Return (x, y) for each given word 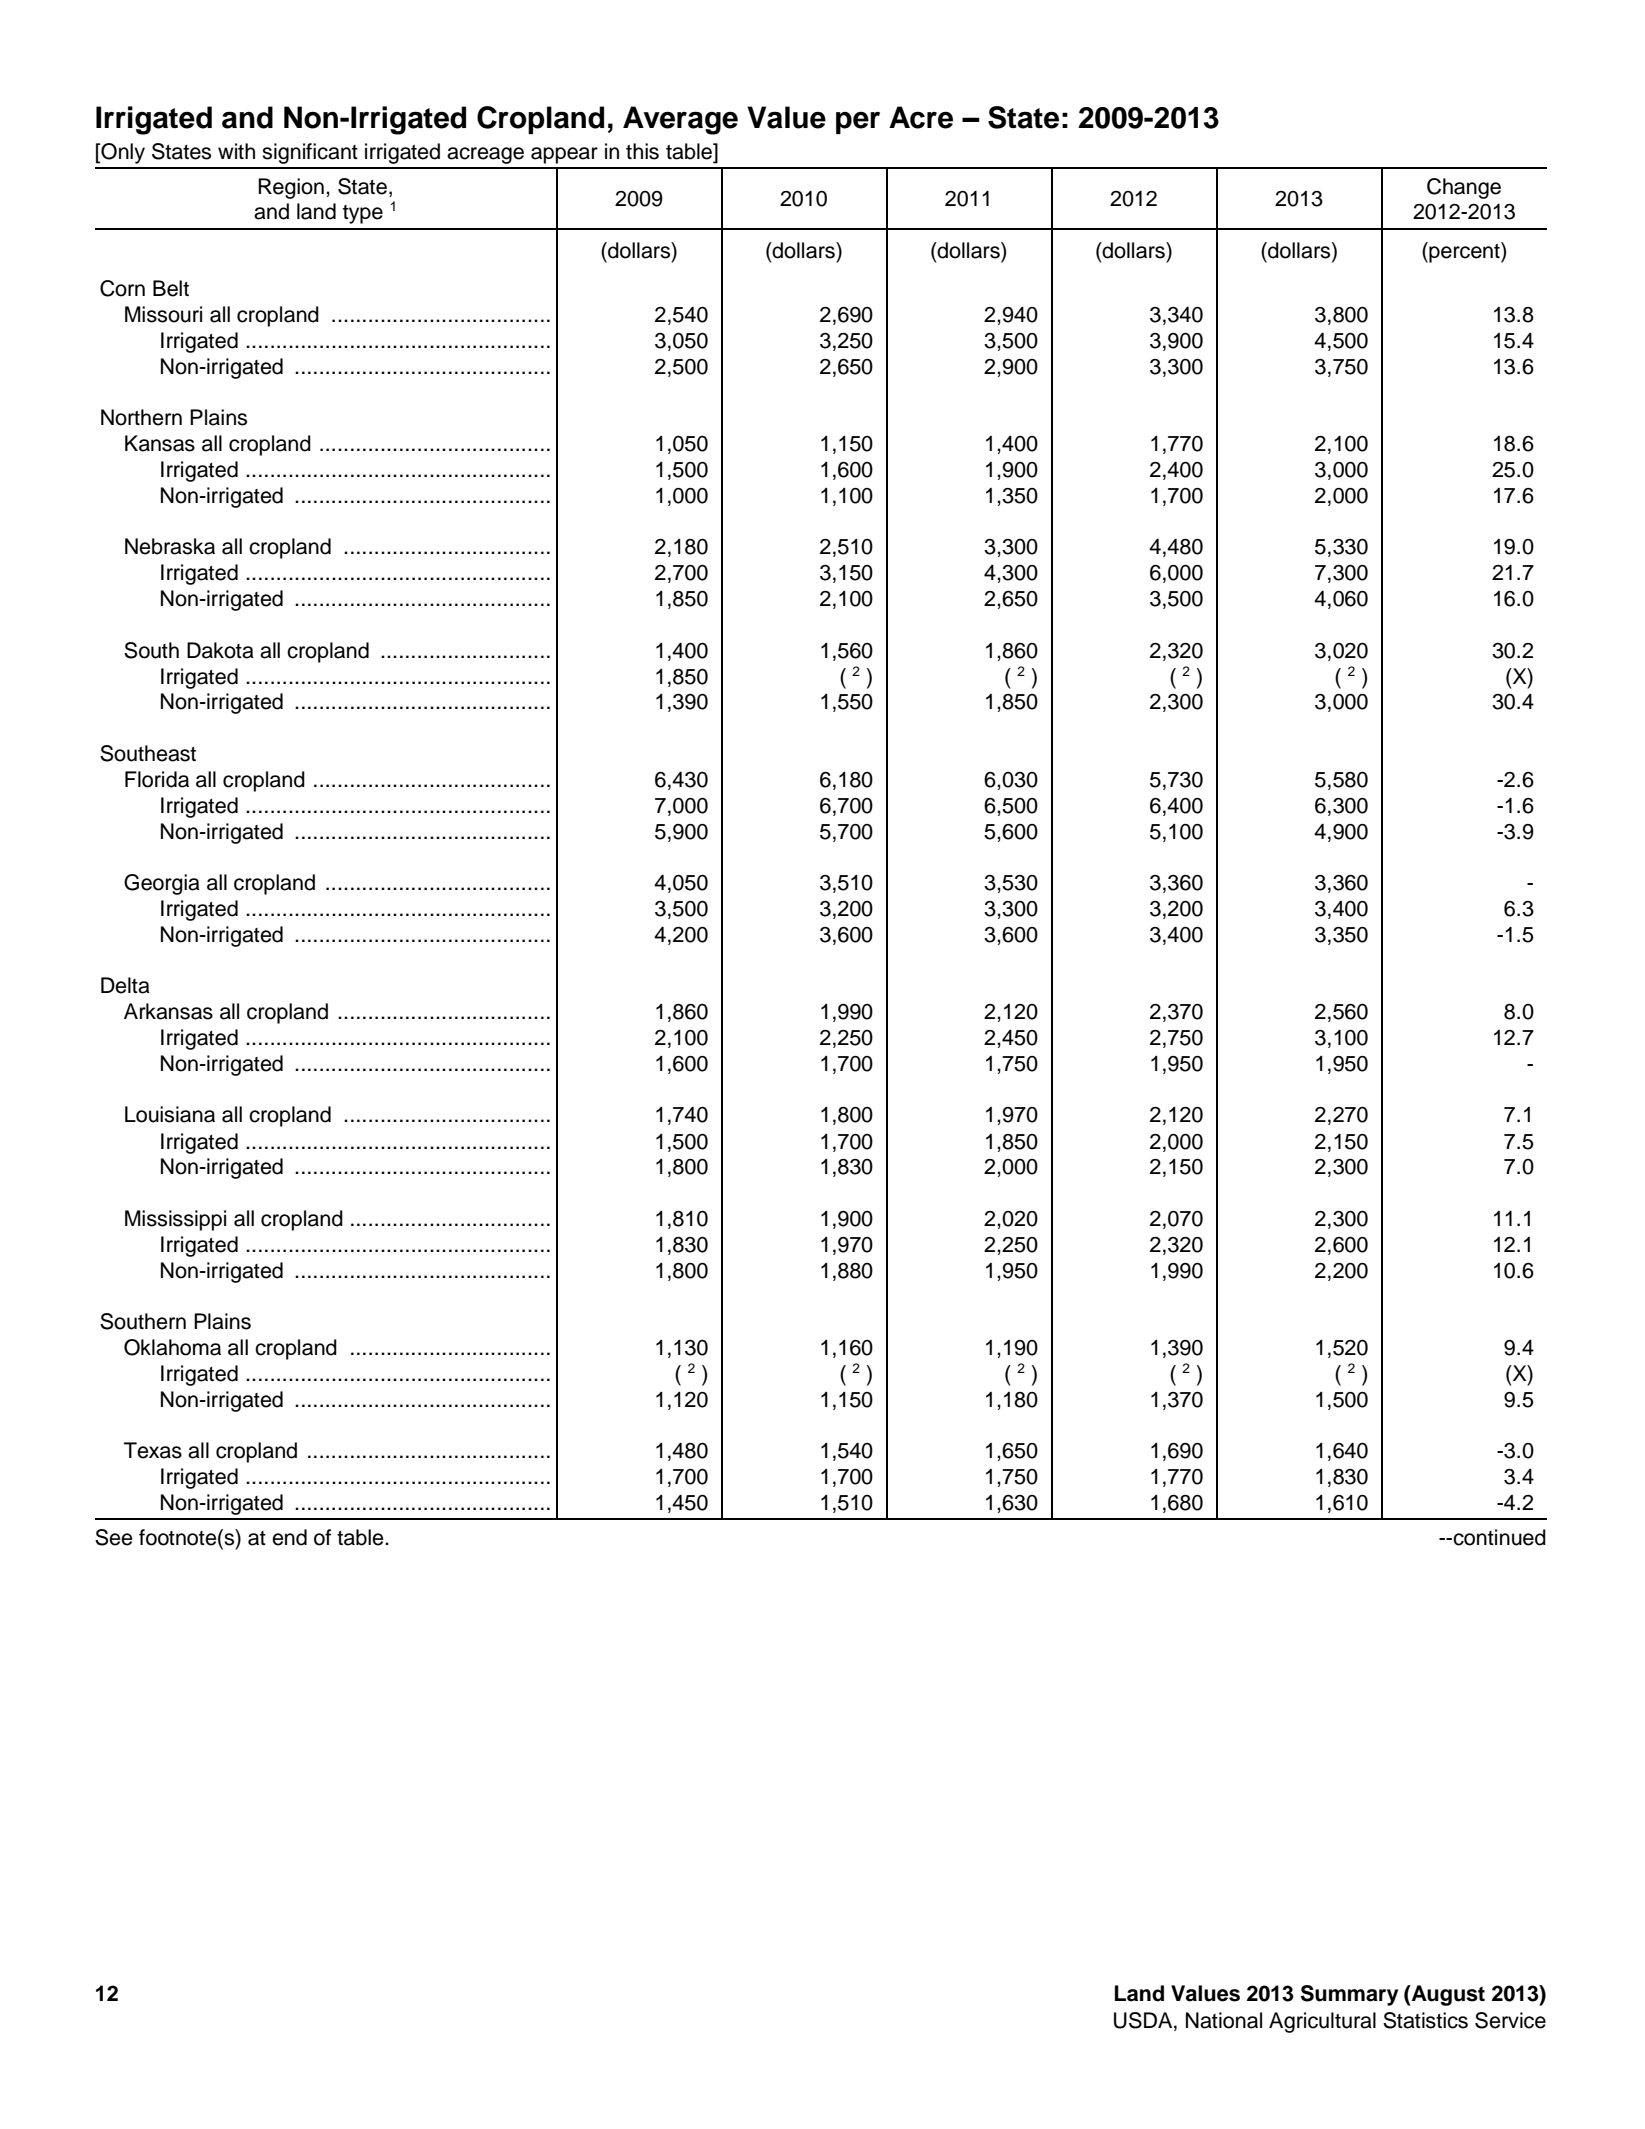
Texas (153, 1450)
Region (291, 188)
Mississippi (175, 1220)
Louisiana (170, 1114)
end (289, 1537)
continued (1498, 1537)
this (642, 151)
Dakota (220, 650)
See (114, 1537)
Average (680, 120)
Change (1464, 188)
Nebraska (170, 546)
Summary (1349, 1995)
